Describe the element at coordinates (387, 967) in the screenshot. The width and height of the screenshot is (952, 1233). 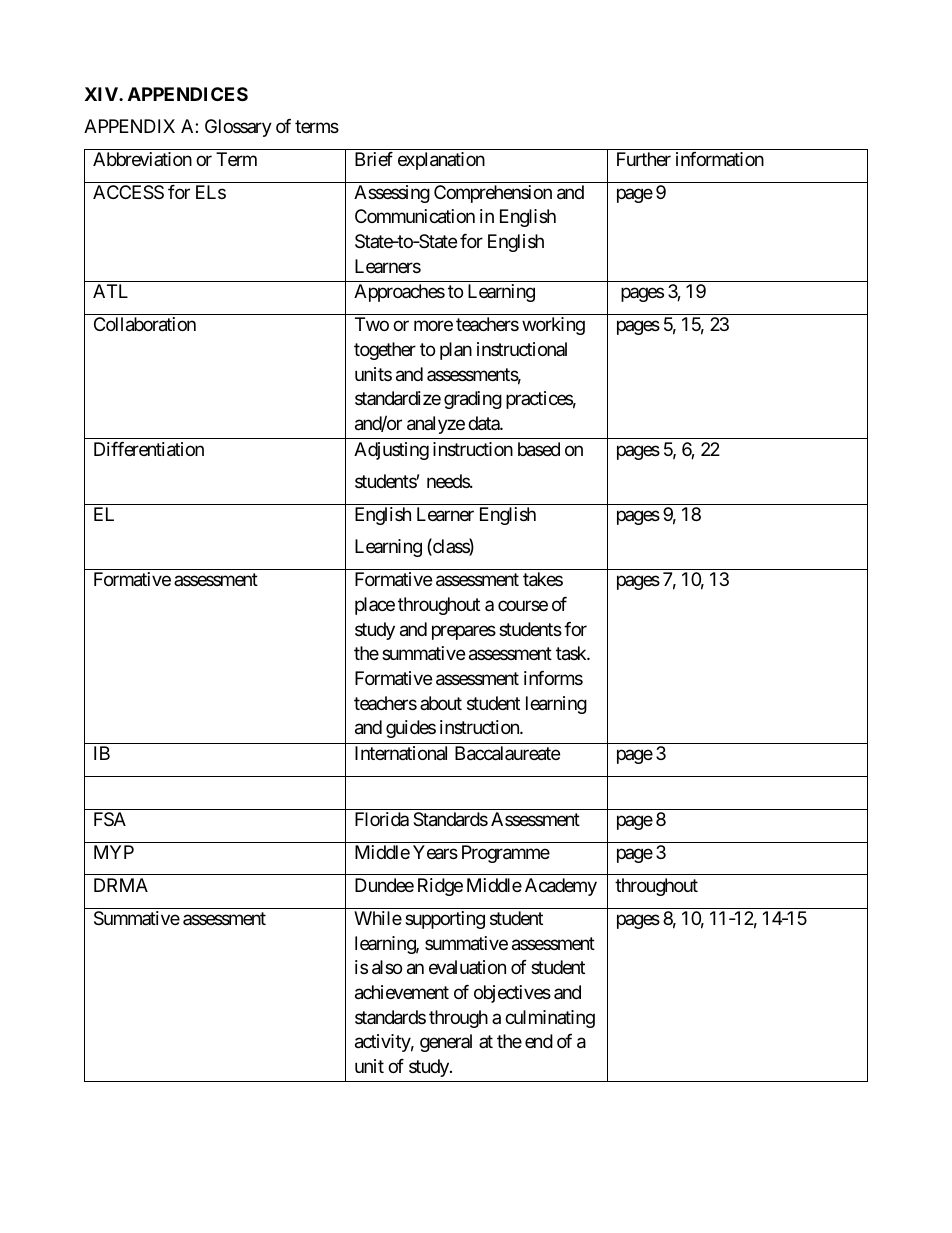
I see `also` at that location.
